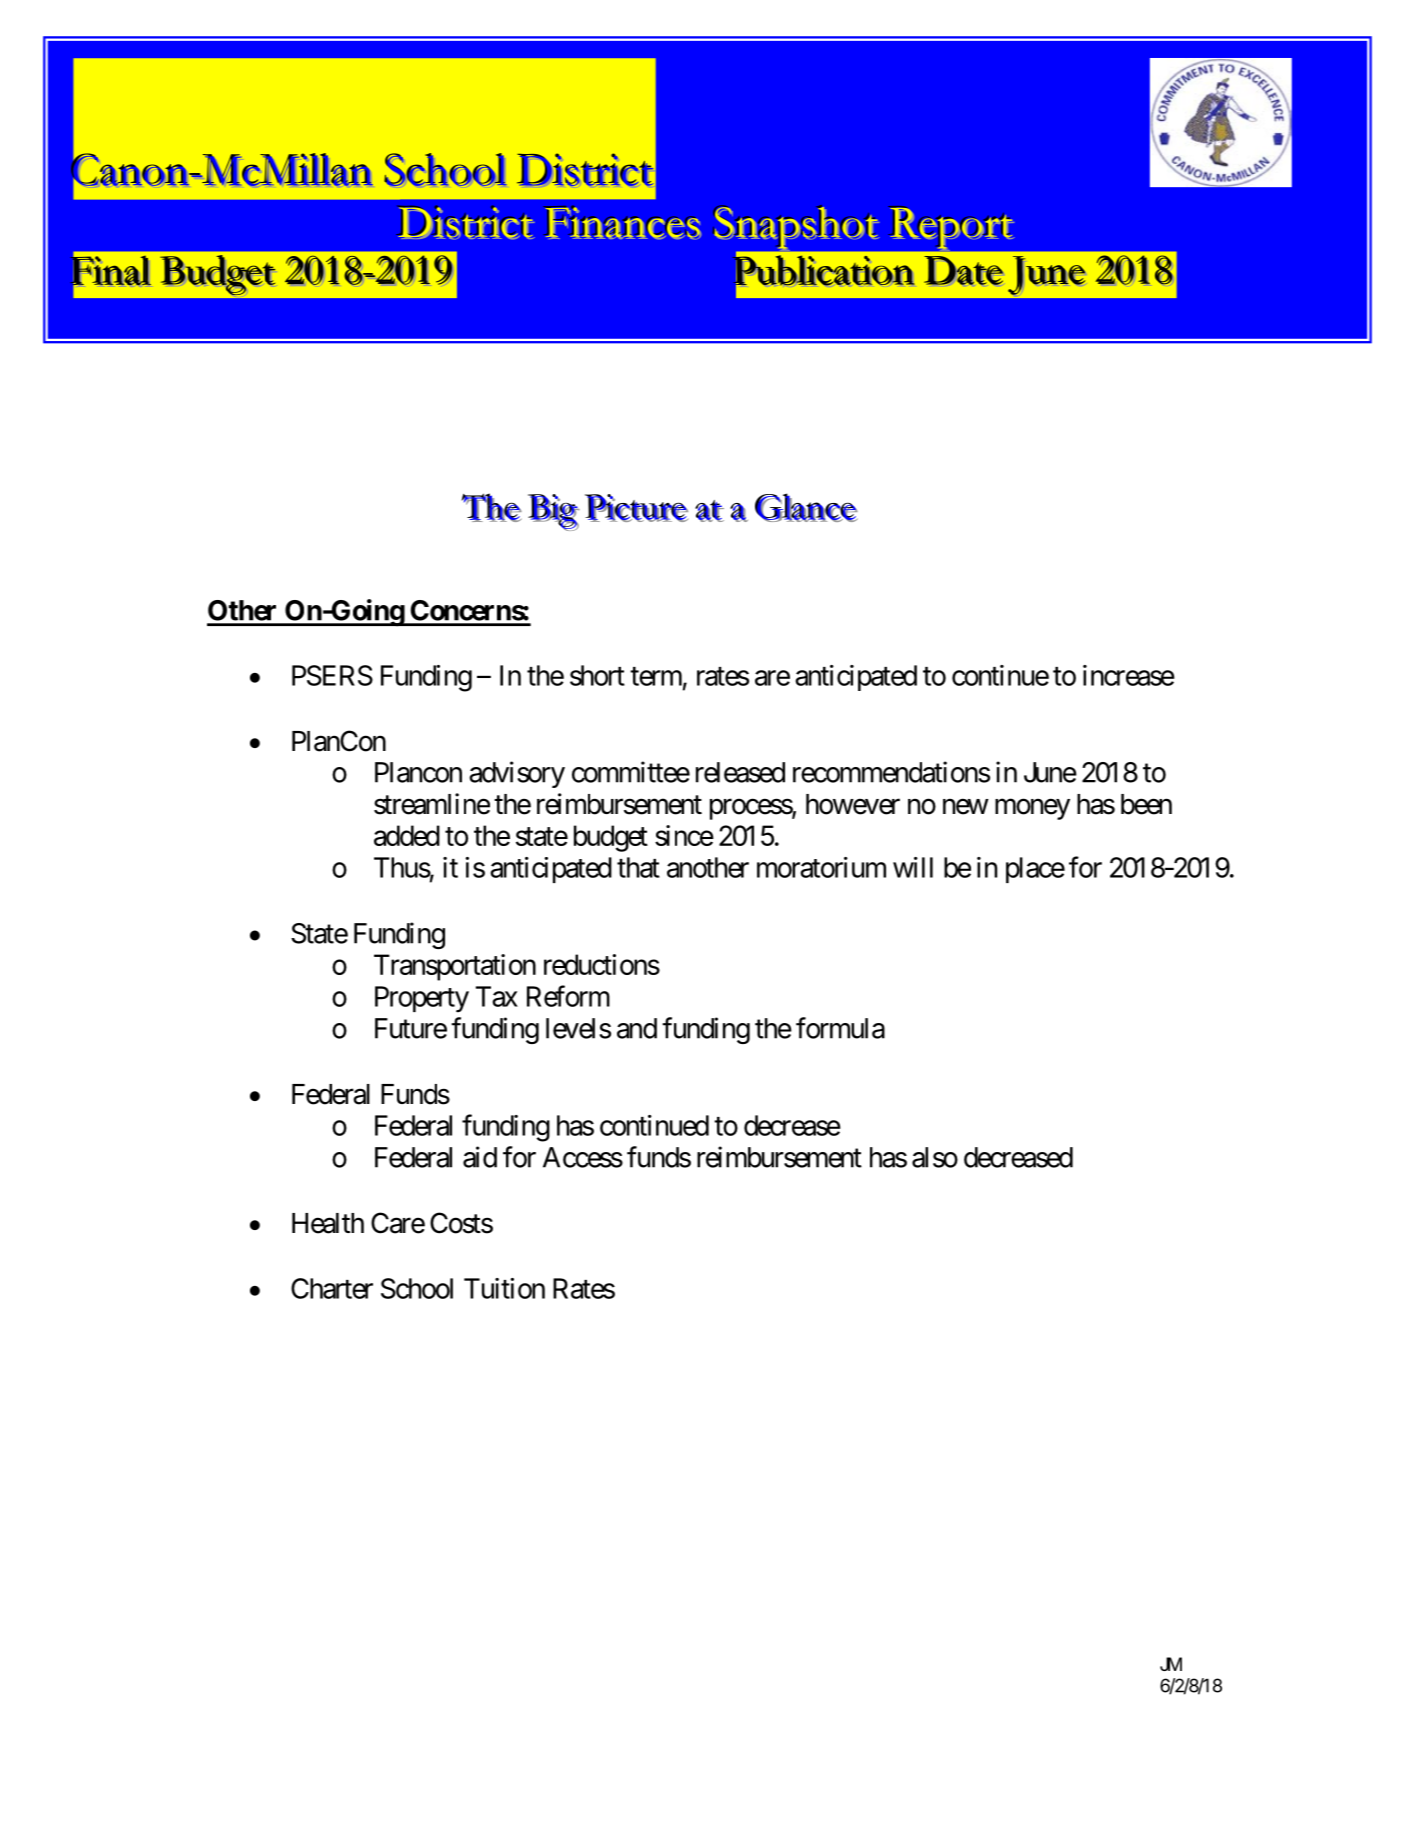 Image resolution: width=1408 pixels, height=1822 pixels. Describe the element at coordinates (656, 676) in the screenshot. I see `term` at that location.
